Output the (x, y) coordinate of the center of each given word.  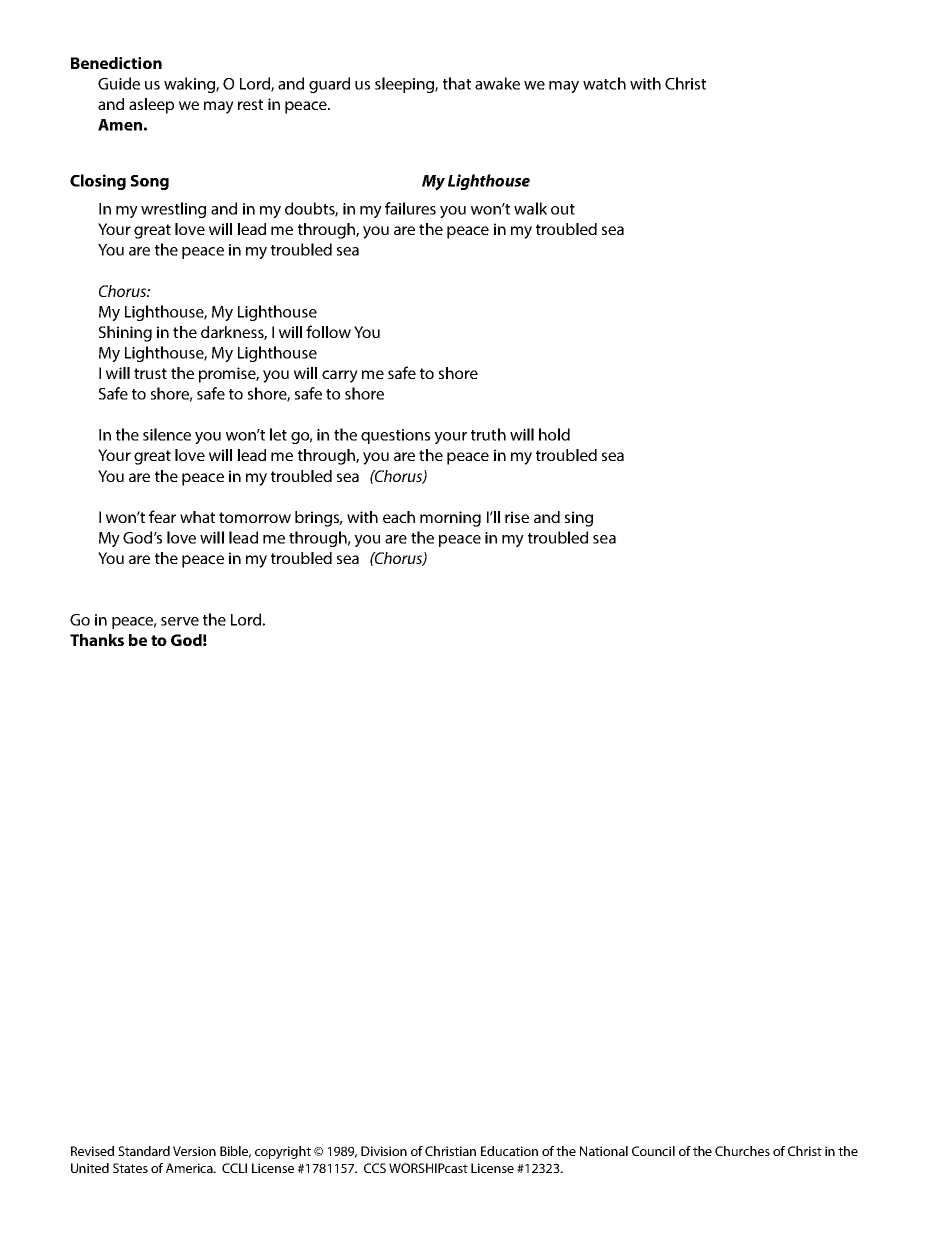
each (399, 517)
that (457, 83)
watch (604, 83)
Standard (144, 1151)
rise (517, 517)
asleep (151, 106)
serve (180, 621)
